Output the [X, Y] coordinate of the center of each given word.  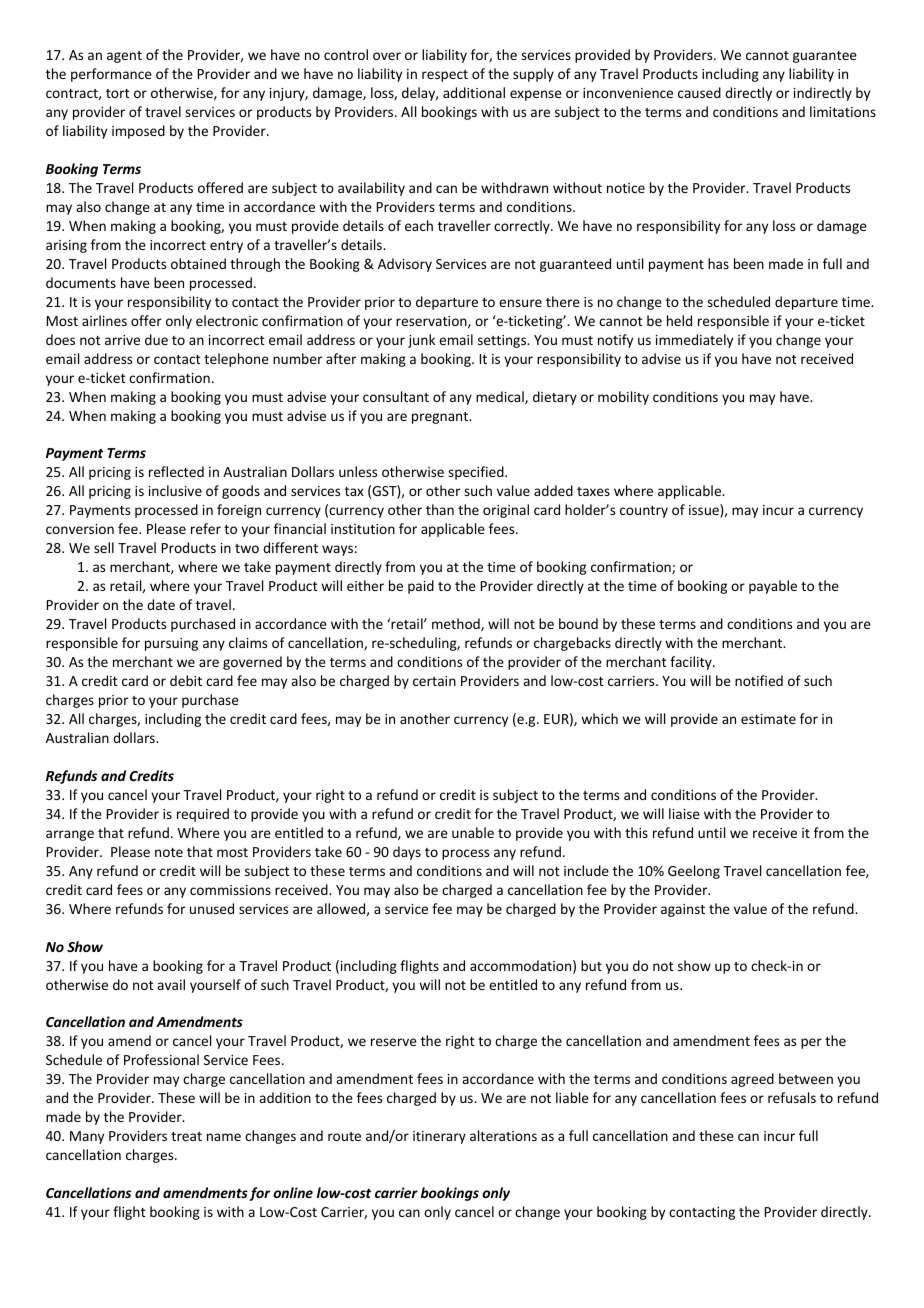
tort [118, 93]
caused [699, 92]
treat [186, 1136]
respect [445, 76]
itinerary [439, 1137]
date [161, 604]
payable [773, 587]
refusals [792, 1097]
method [457, 624]
